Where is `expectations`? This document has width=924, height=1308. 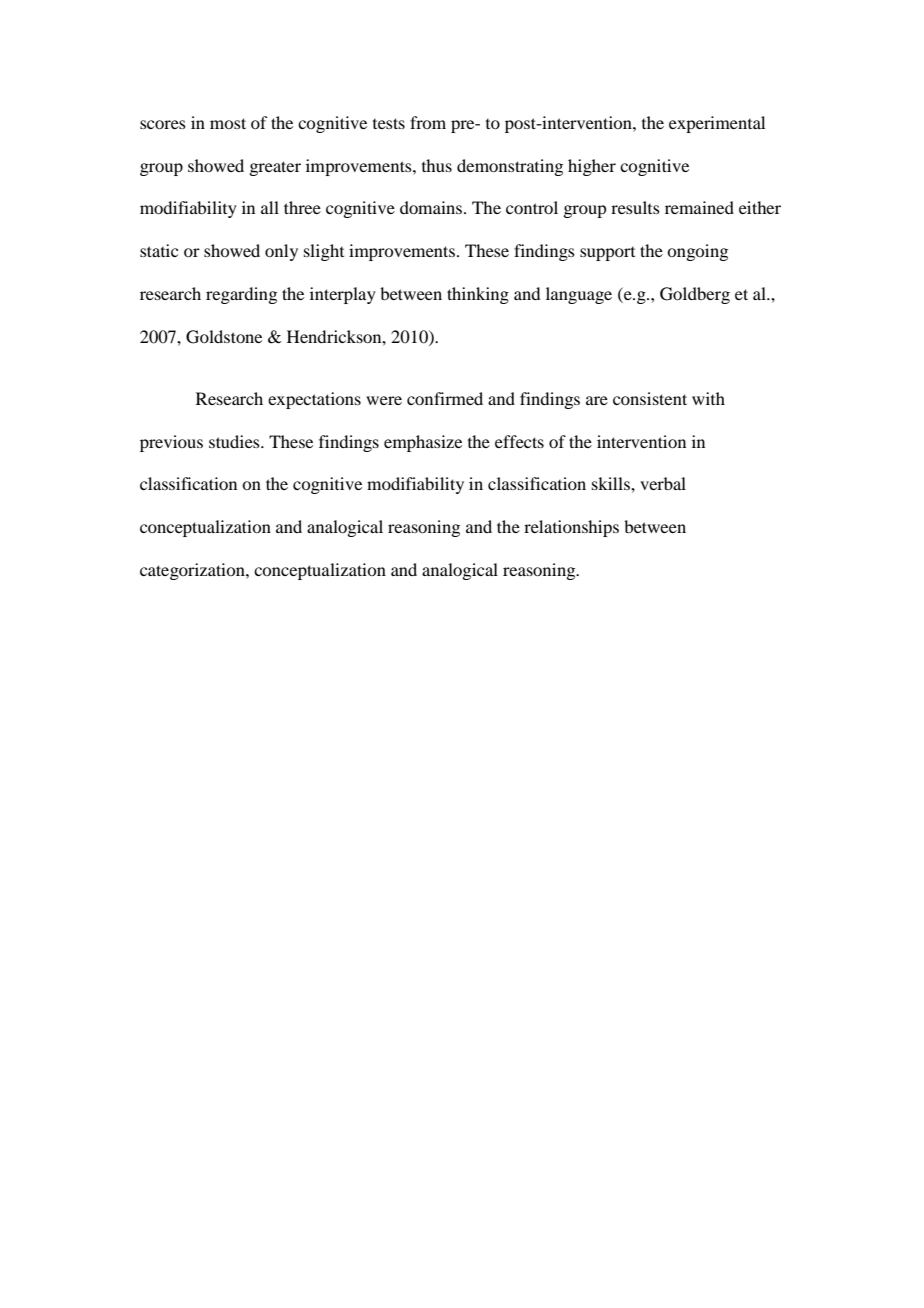 expectations is located at coordinates (314, 400).
